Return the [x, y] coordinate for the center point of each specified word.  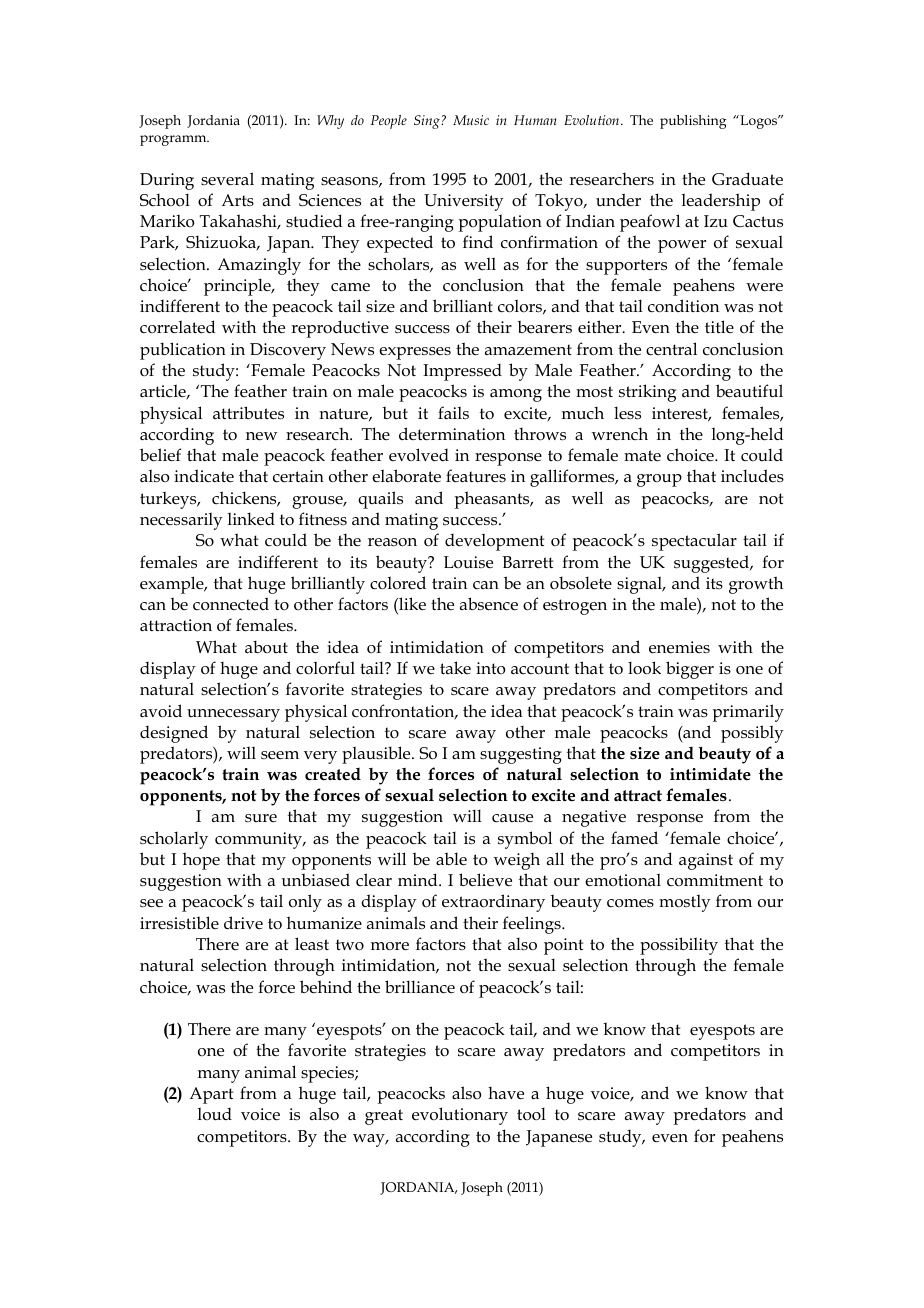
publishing [693, 122]
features [476, 476]
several [227, 178]
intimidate [710, 773]
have [506, 1093]
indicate [204, 476]
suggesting [521, 755]
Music [471, 120]
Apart [211, 1095]
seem [280, 755]
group [659, 480]
